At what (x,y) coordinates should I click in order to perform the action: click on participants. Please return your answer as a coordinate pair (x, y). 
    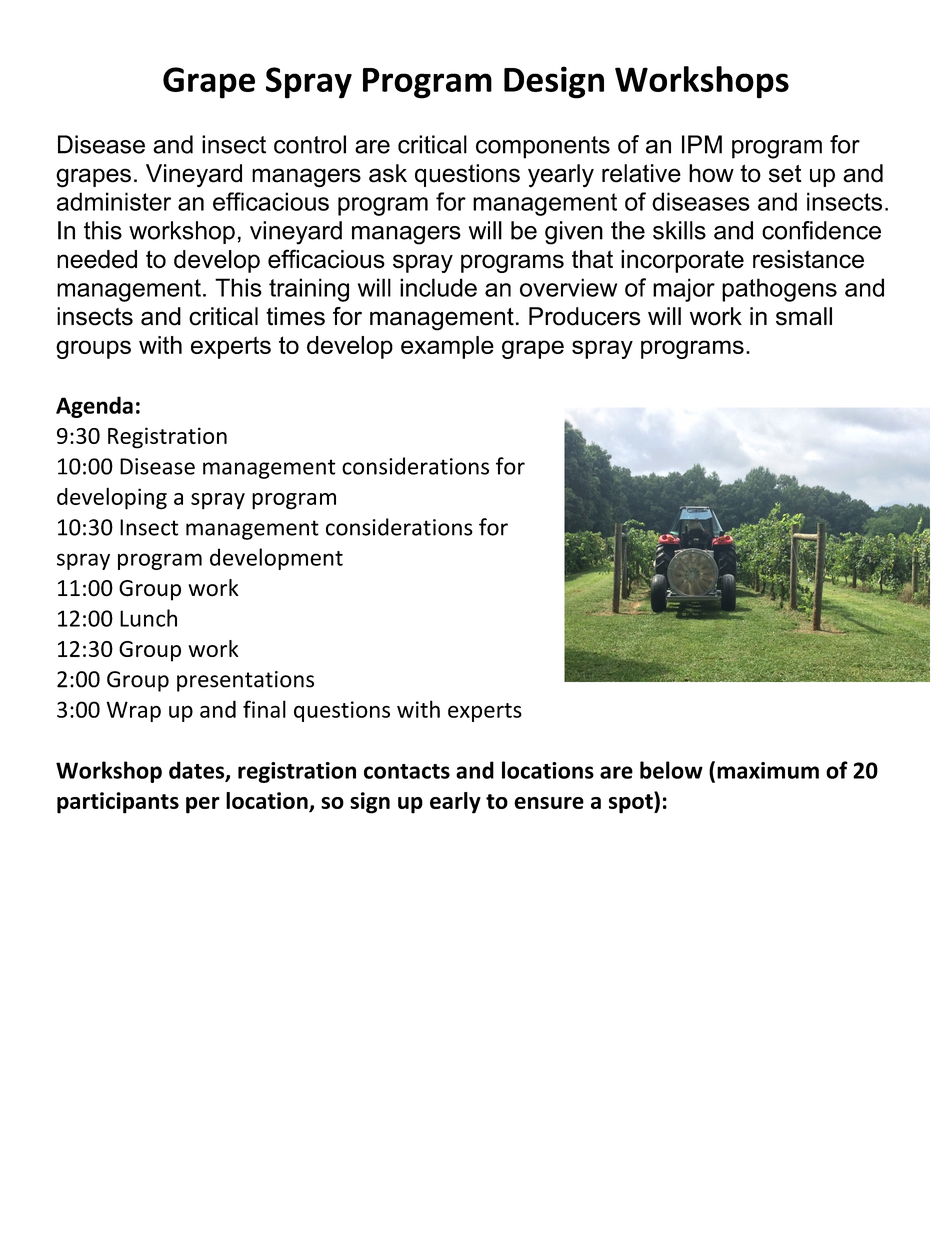
    Looking at the image, I should click on (118, 803).
